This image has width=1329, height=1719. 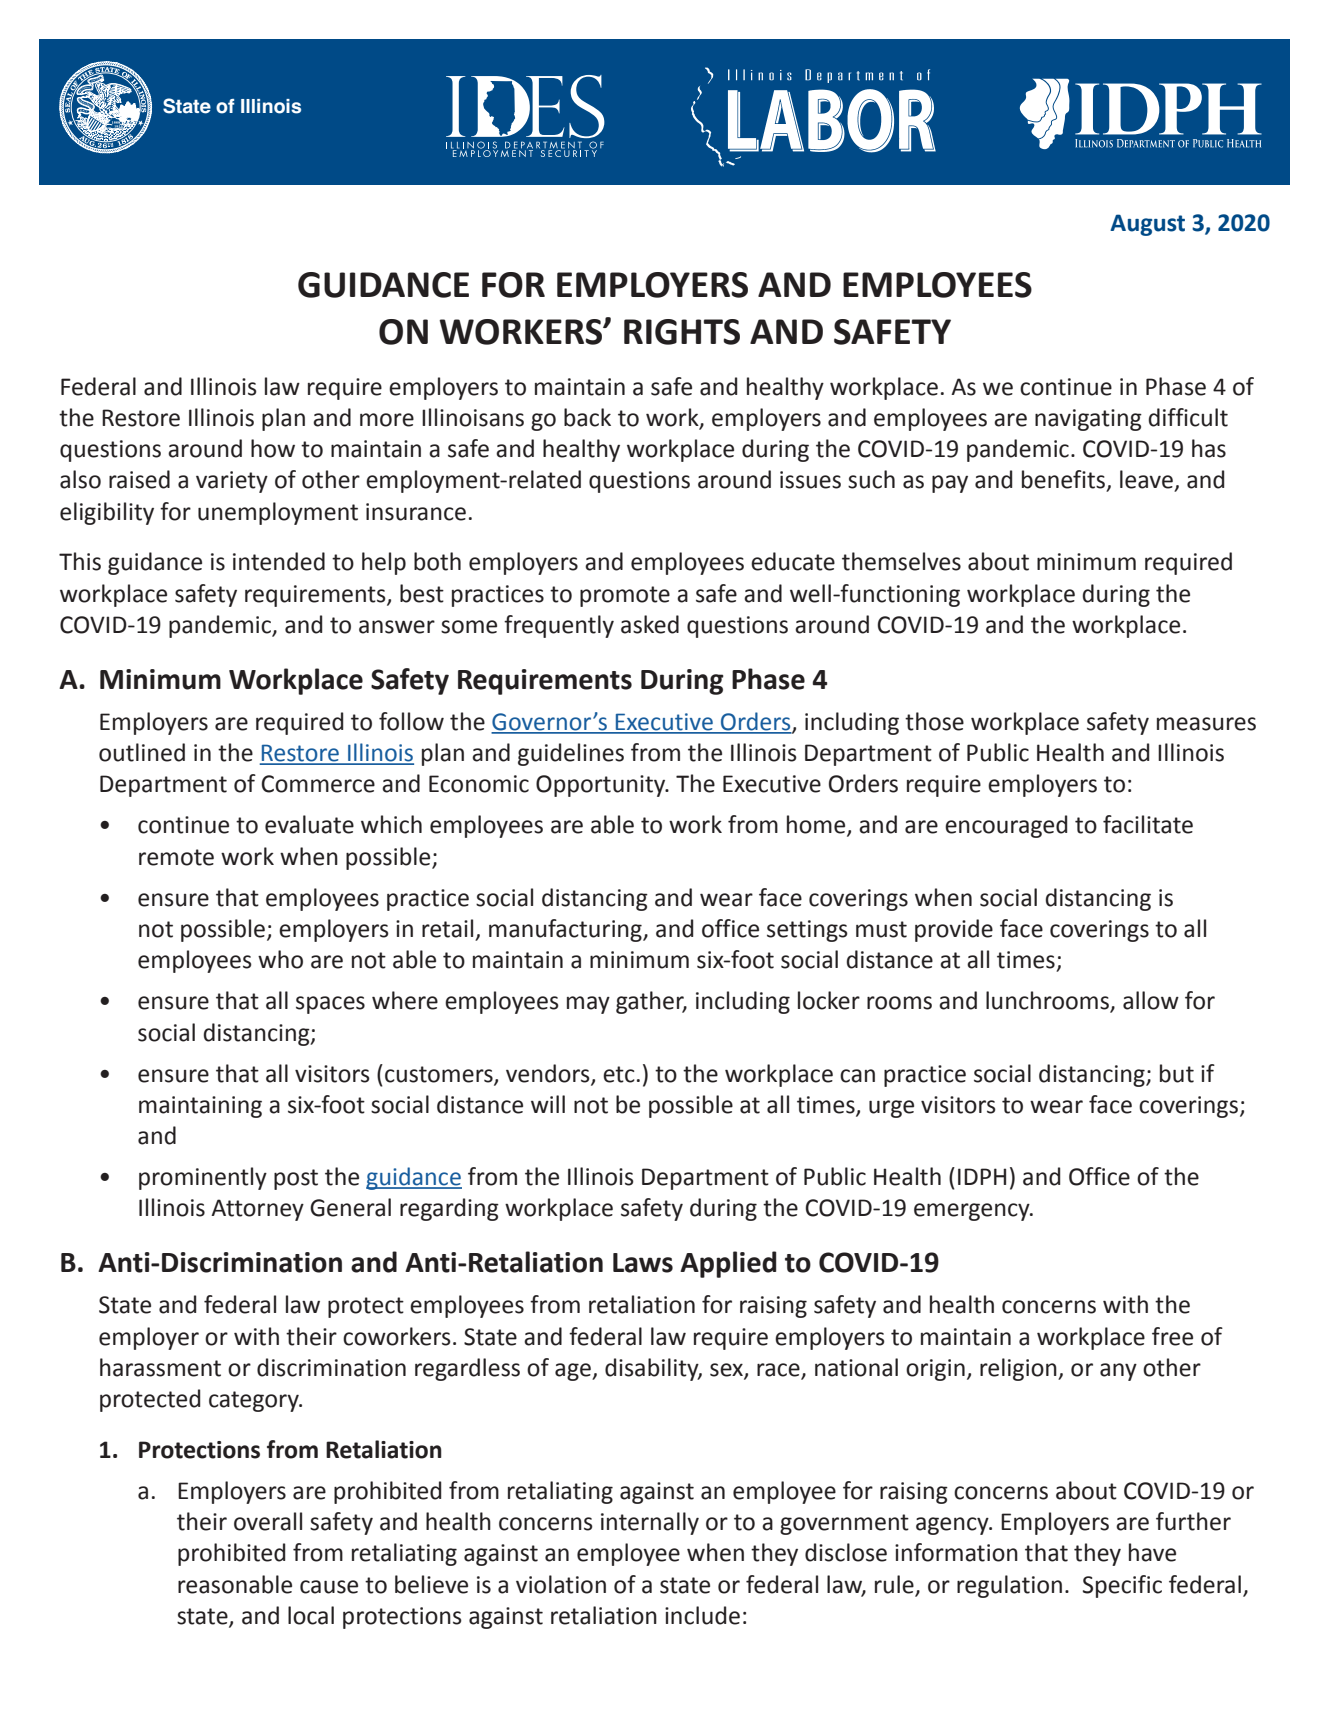 I want to click on internally, so click(x=650, y=1523).
